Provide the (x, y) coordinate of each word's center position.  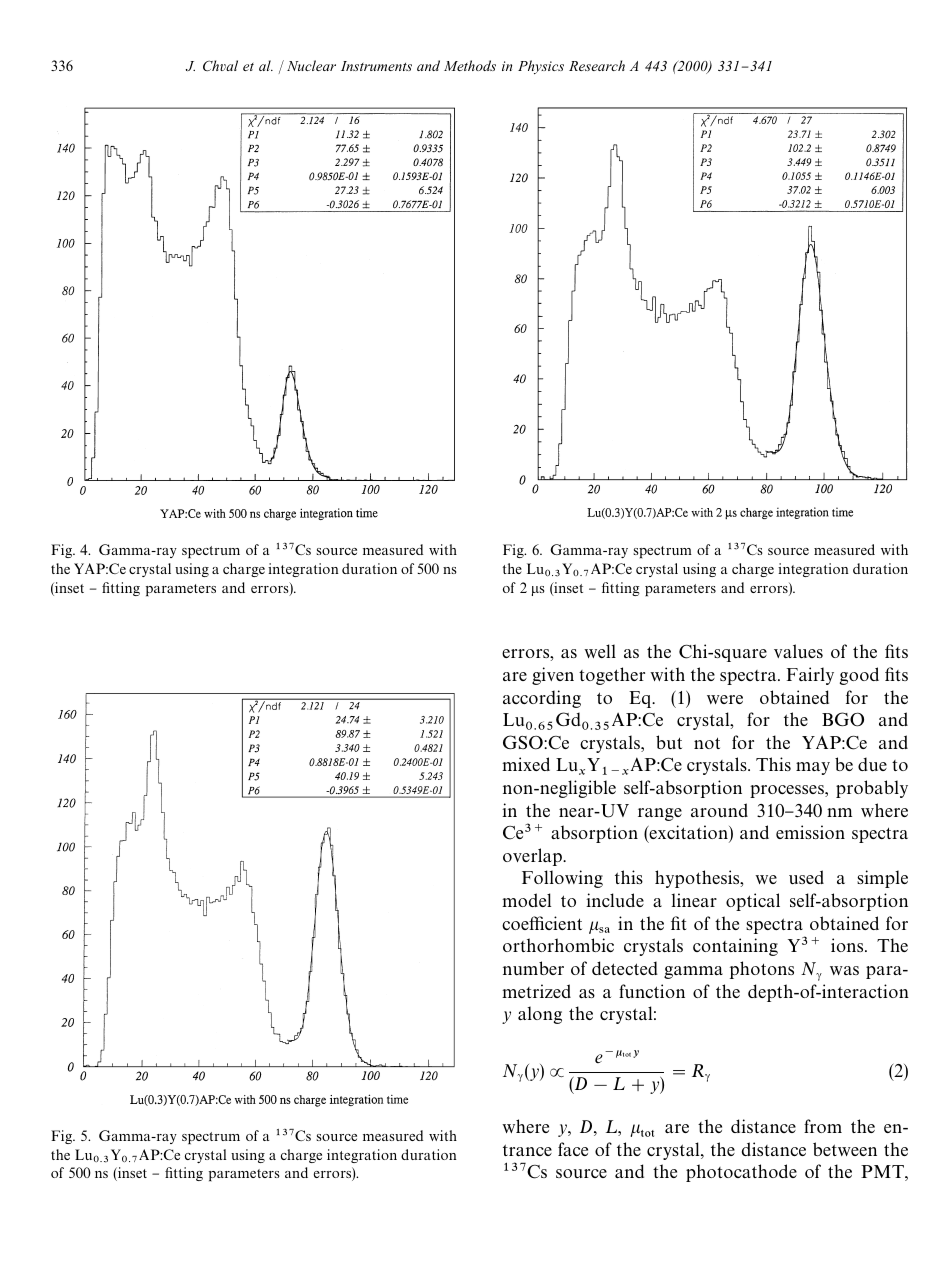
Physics (541, 67)
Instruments (376, 66)
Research (597, 65)
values (798, 651)
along (540, 1015)
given (553, 676)
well (600, 651)
